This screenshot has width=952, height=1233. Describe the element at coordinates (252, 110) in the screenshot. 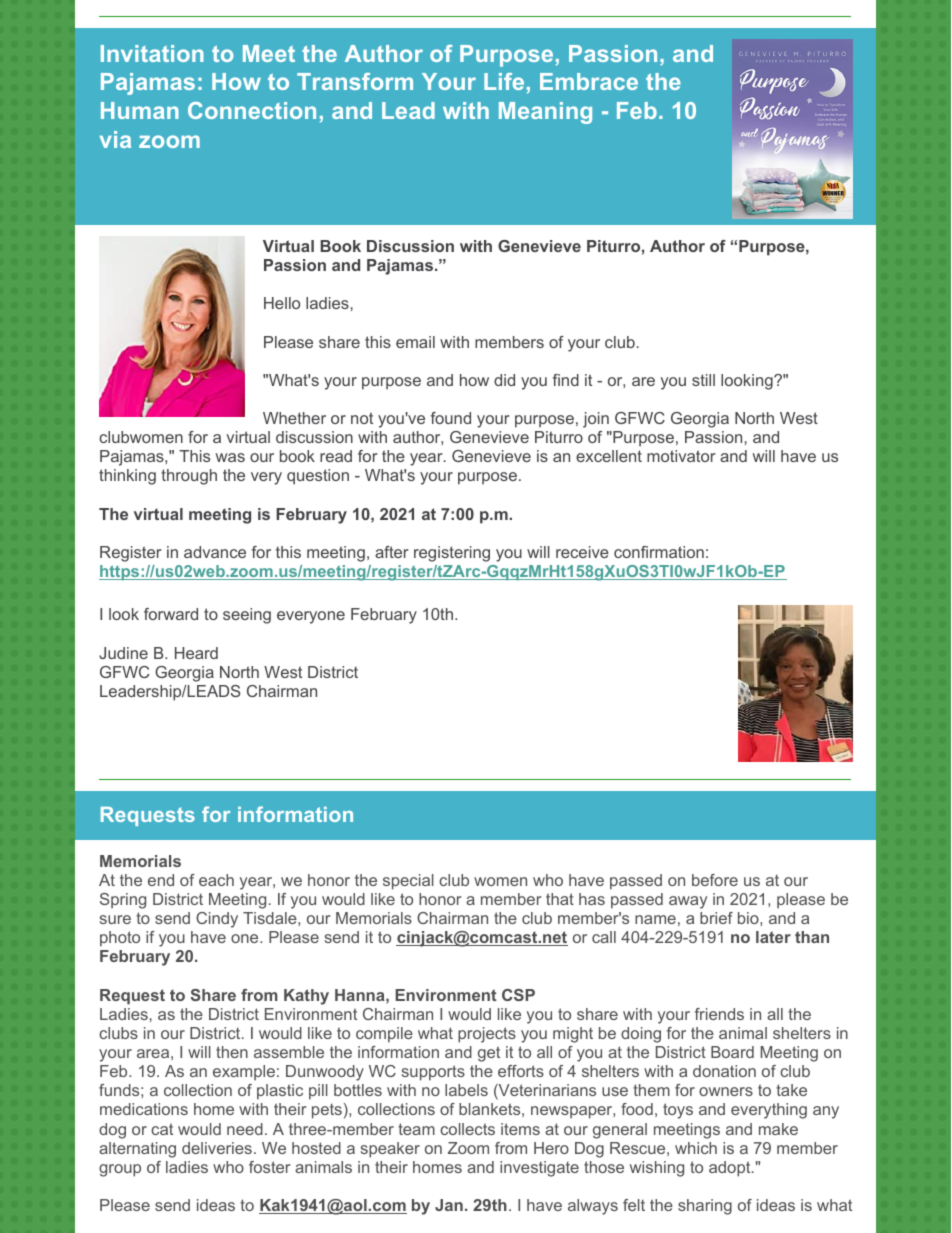

I see `Connection` at that location.
